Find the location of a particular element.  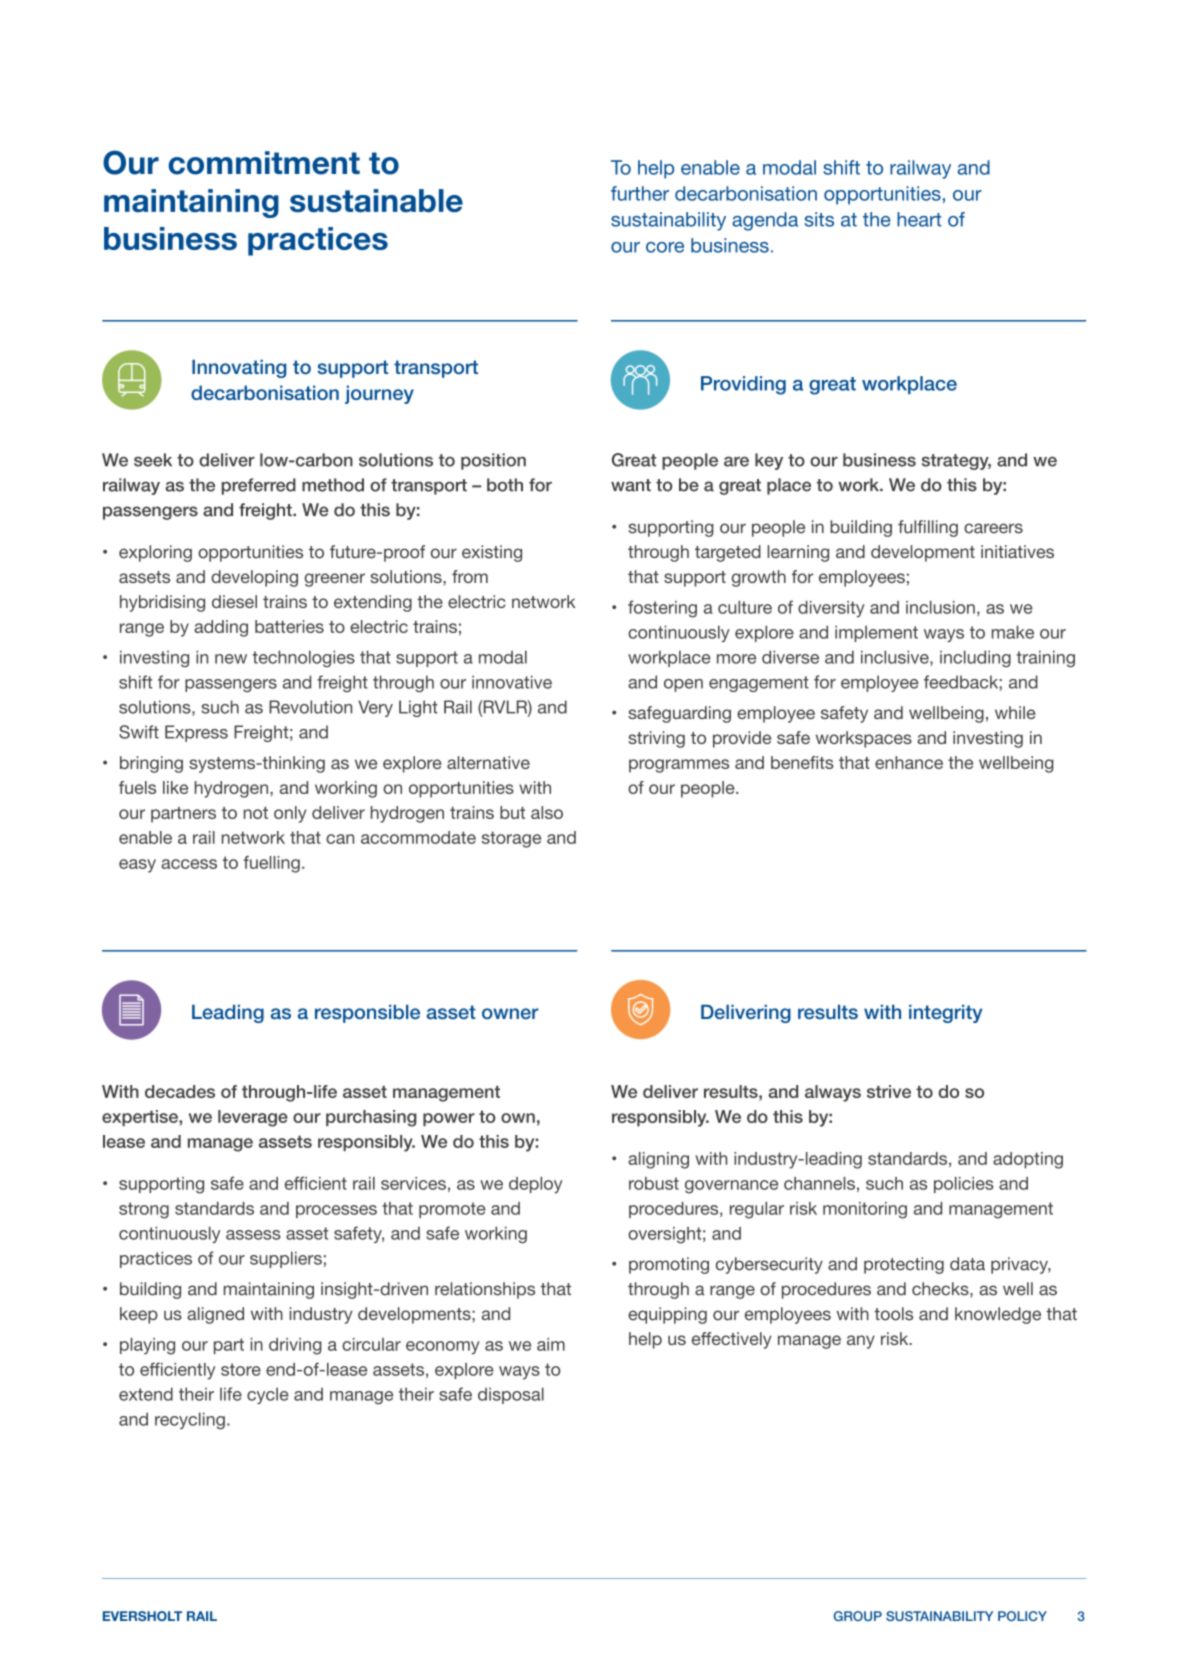

disposal is located at coordinates (511, 1395).
